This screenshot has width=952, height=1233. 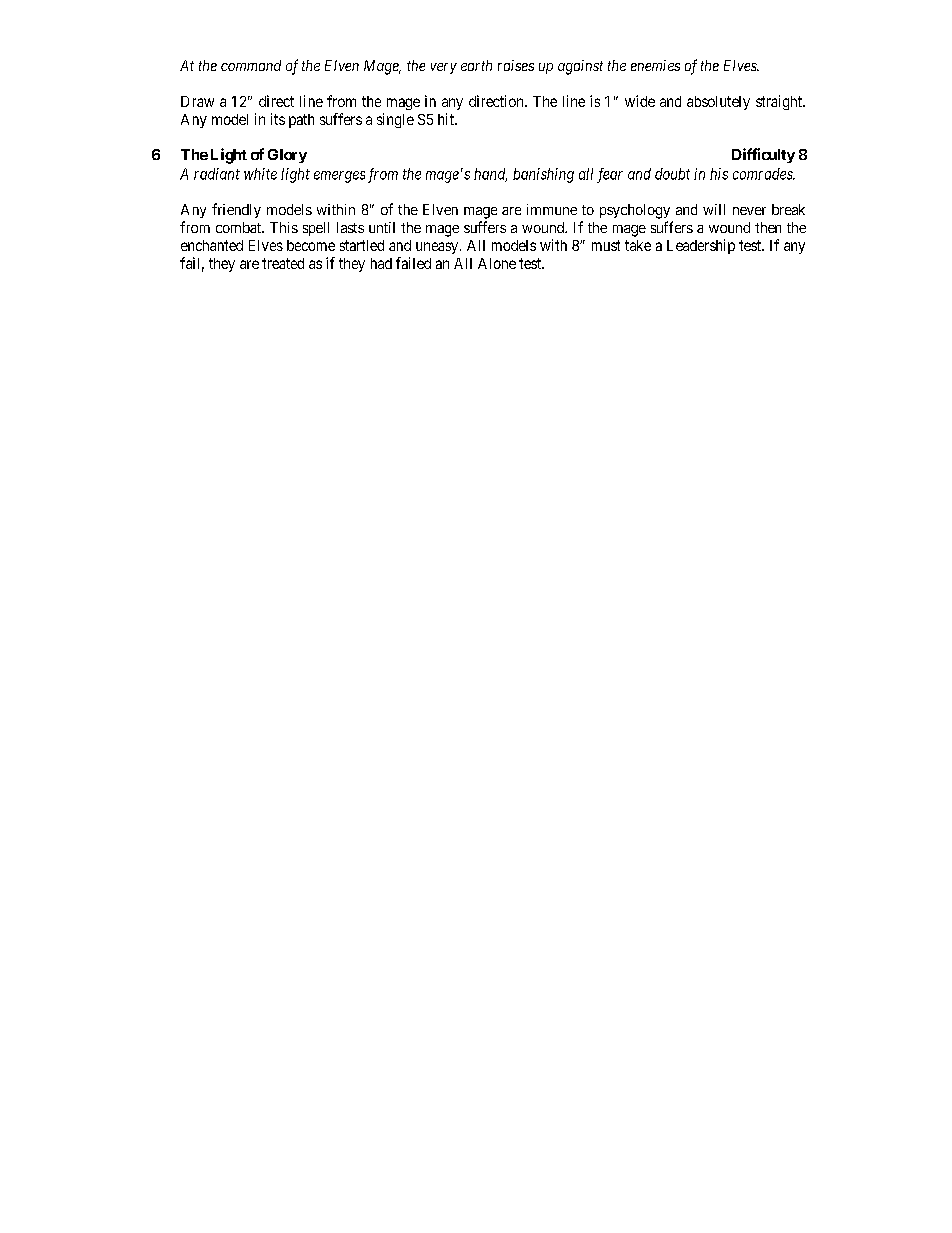 I want to click on hand, so click(x=490, y=175).
